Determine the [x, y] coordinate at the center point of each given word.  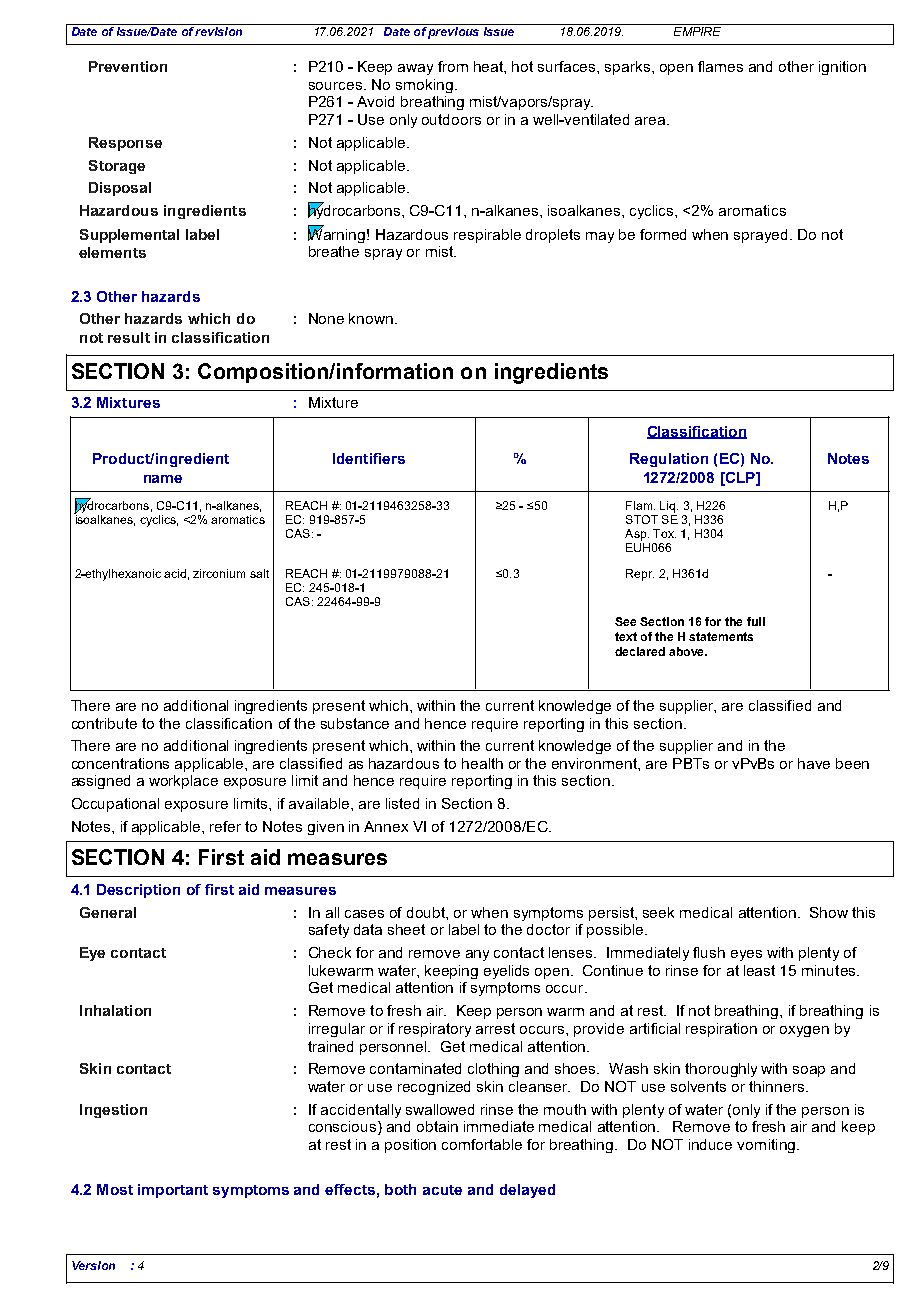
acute [442, 1190]
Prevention [128, 66]
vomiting [766, 1146]
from [453, 66]
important [173, 1191]
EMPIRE [697, 30]
